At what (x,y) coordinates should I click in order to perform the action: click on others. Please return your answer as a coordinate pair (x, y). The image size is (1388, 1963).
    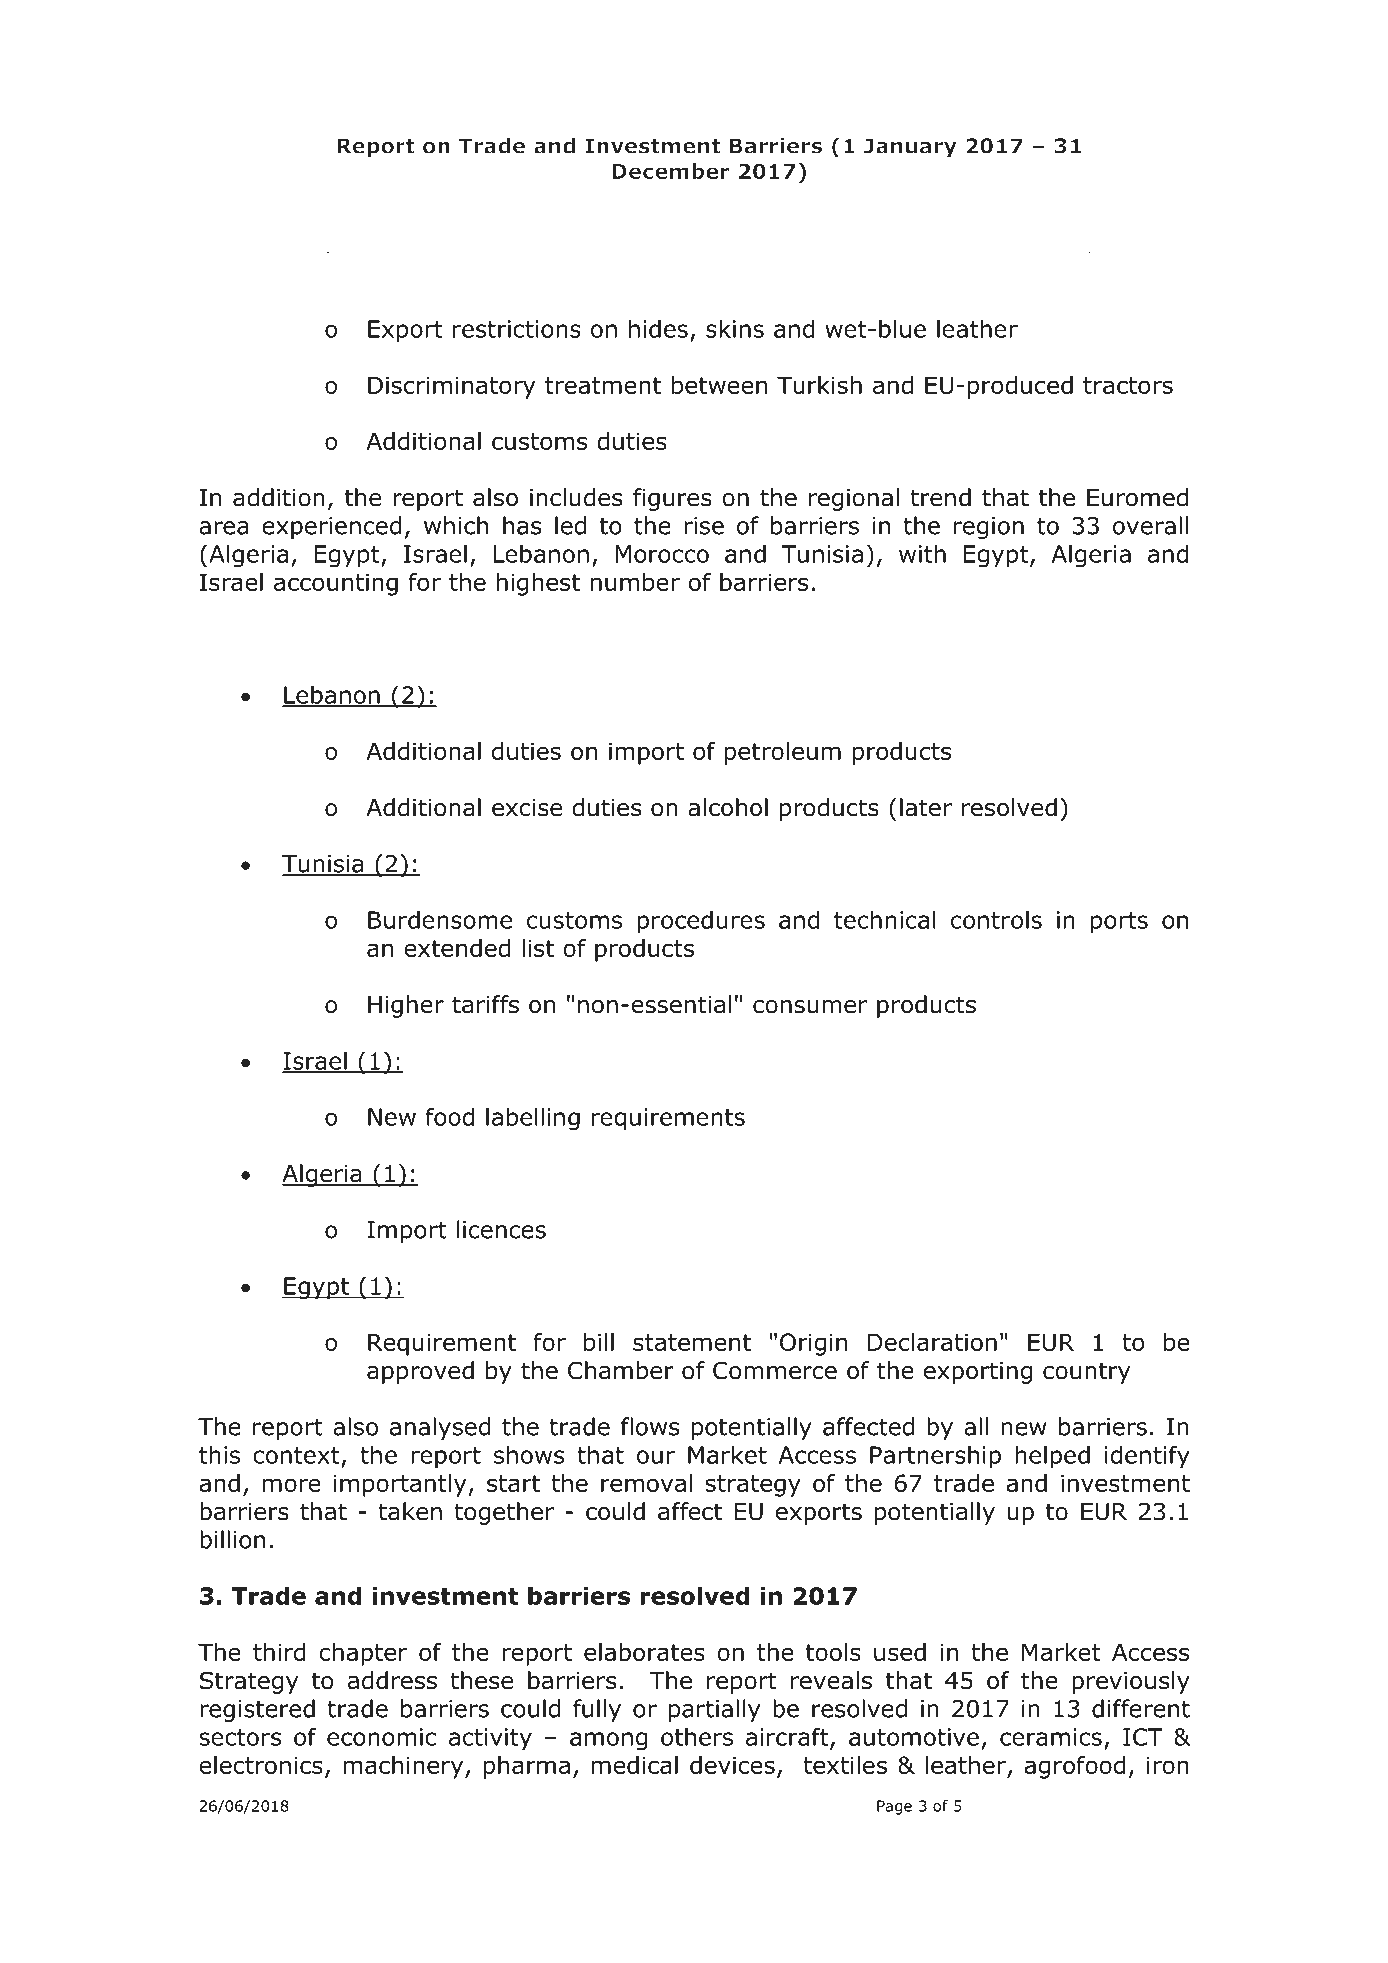
    Looking at the image, I should click on (697, 1736).
